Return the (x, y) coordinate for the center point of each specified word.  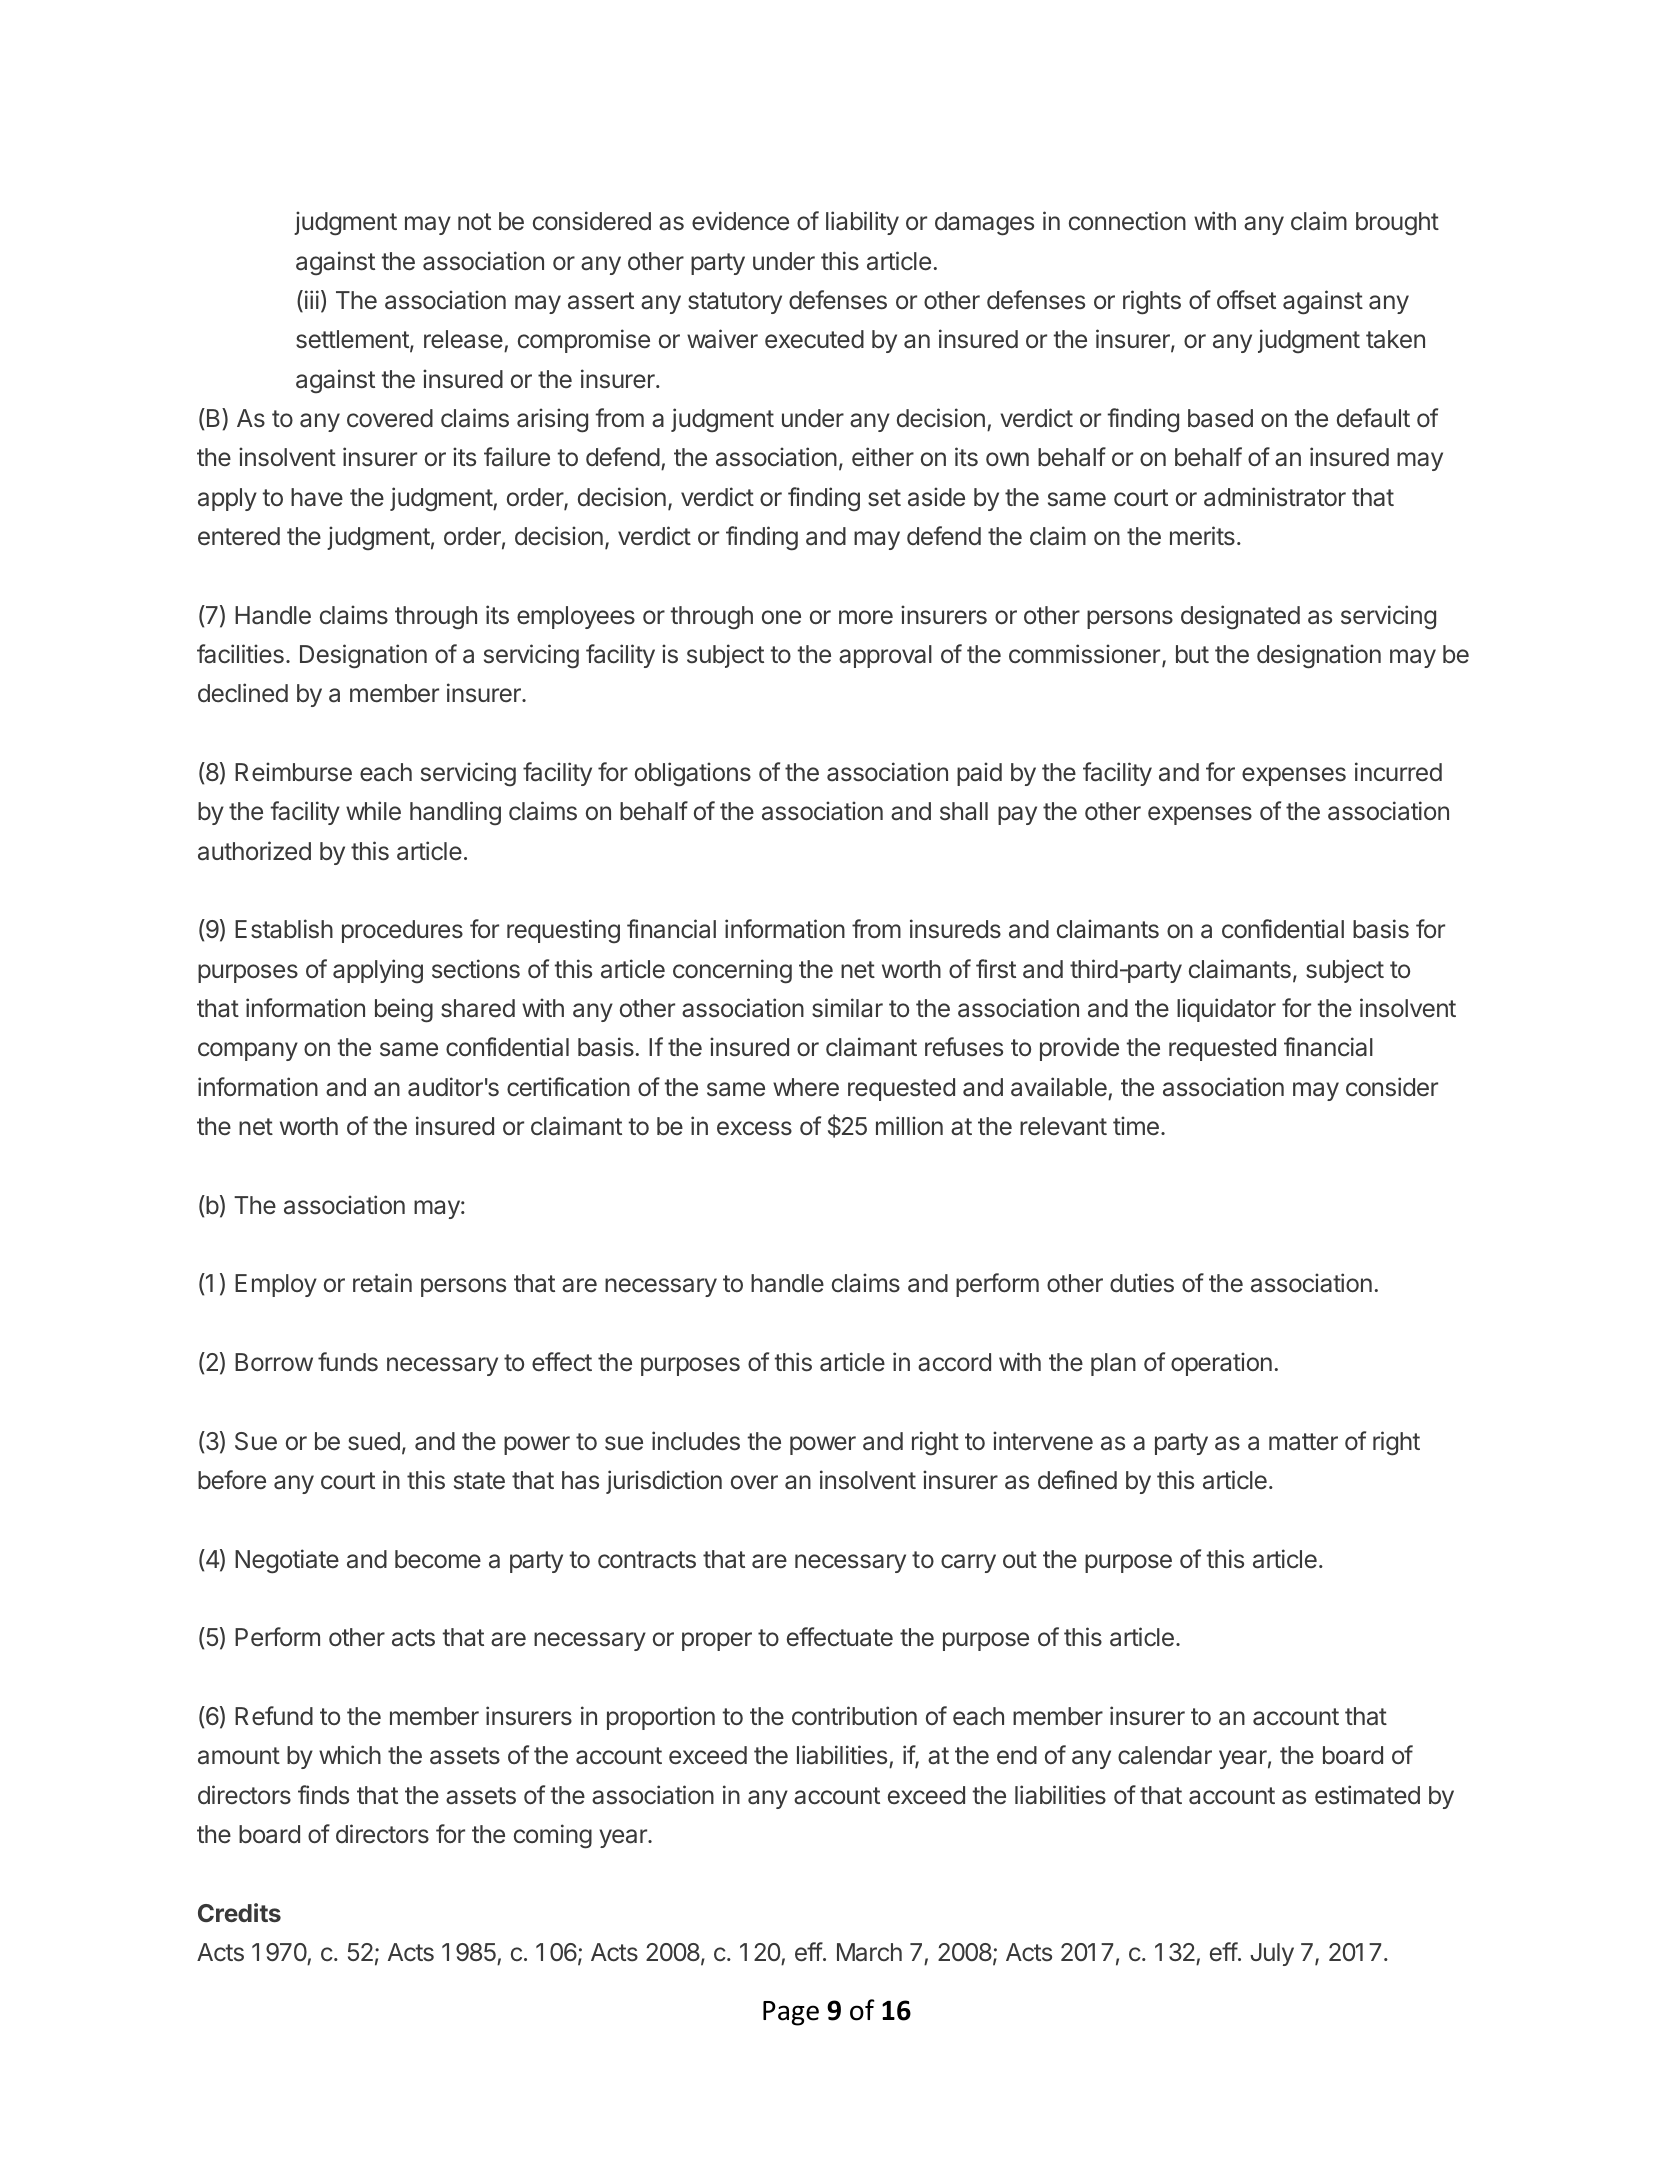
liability (862, 223)
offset (1246, 300)
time (1136, 1126)
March (869, 1952)
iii (310, 301)
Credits (239, 1912)
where (806, 1087)
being (404, 1010)
